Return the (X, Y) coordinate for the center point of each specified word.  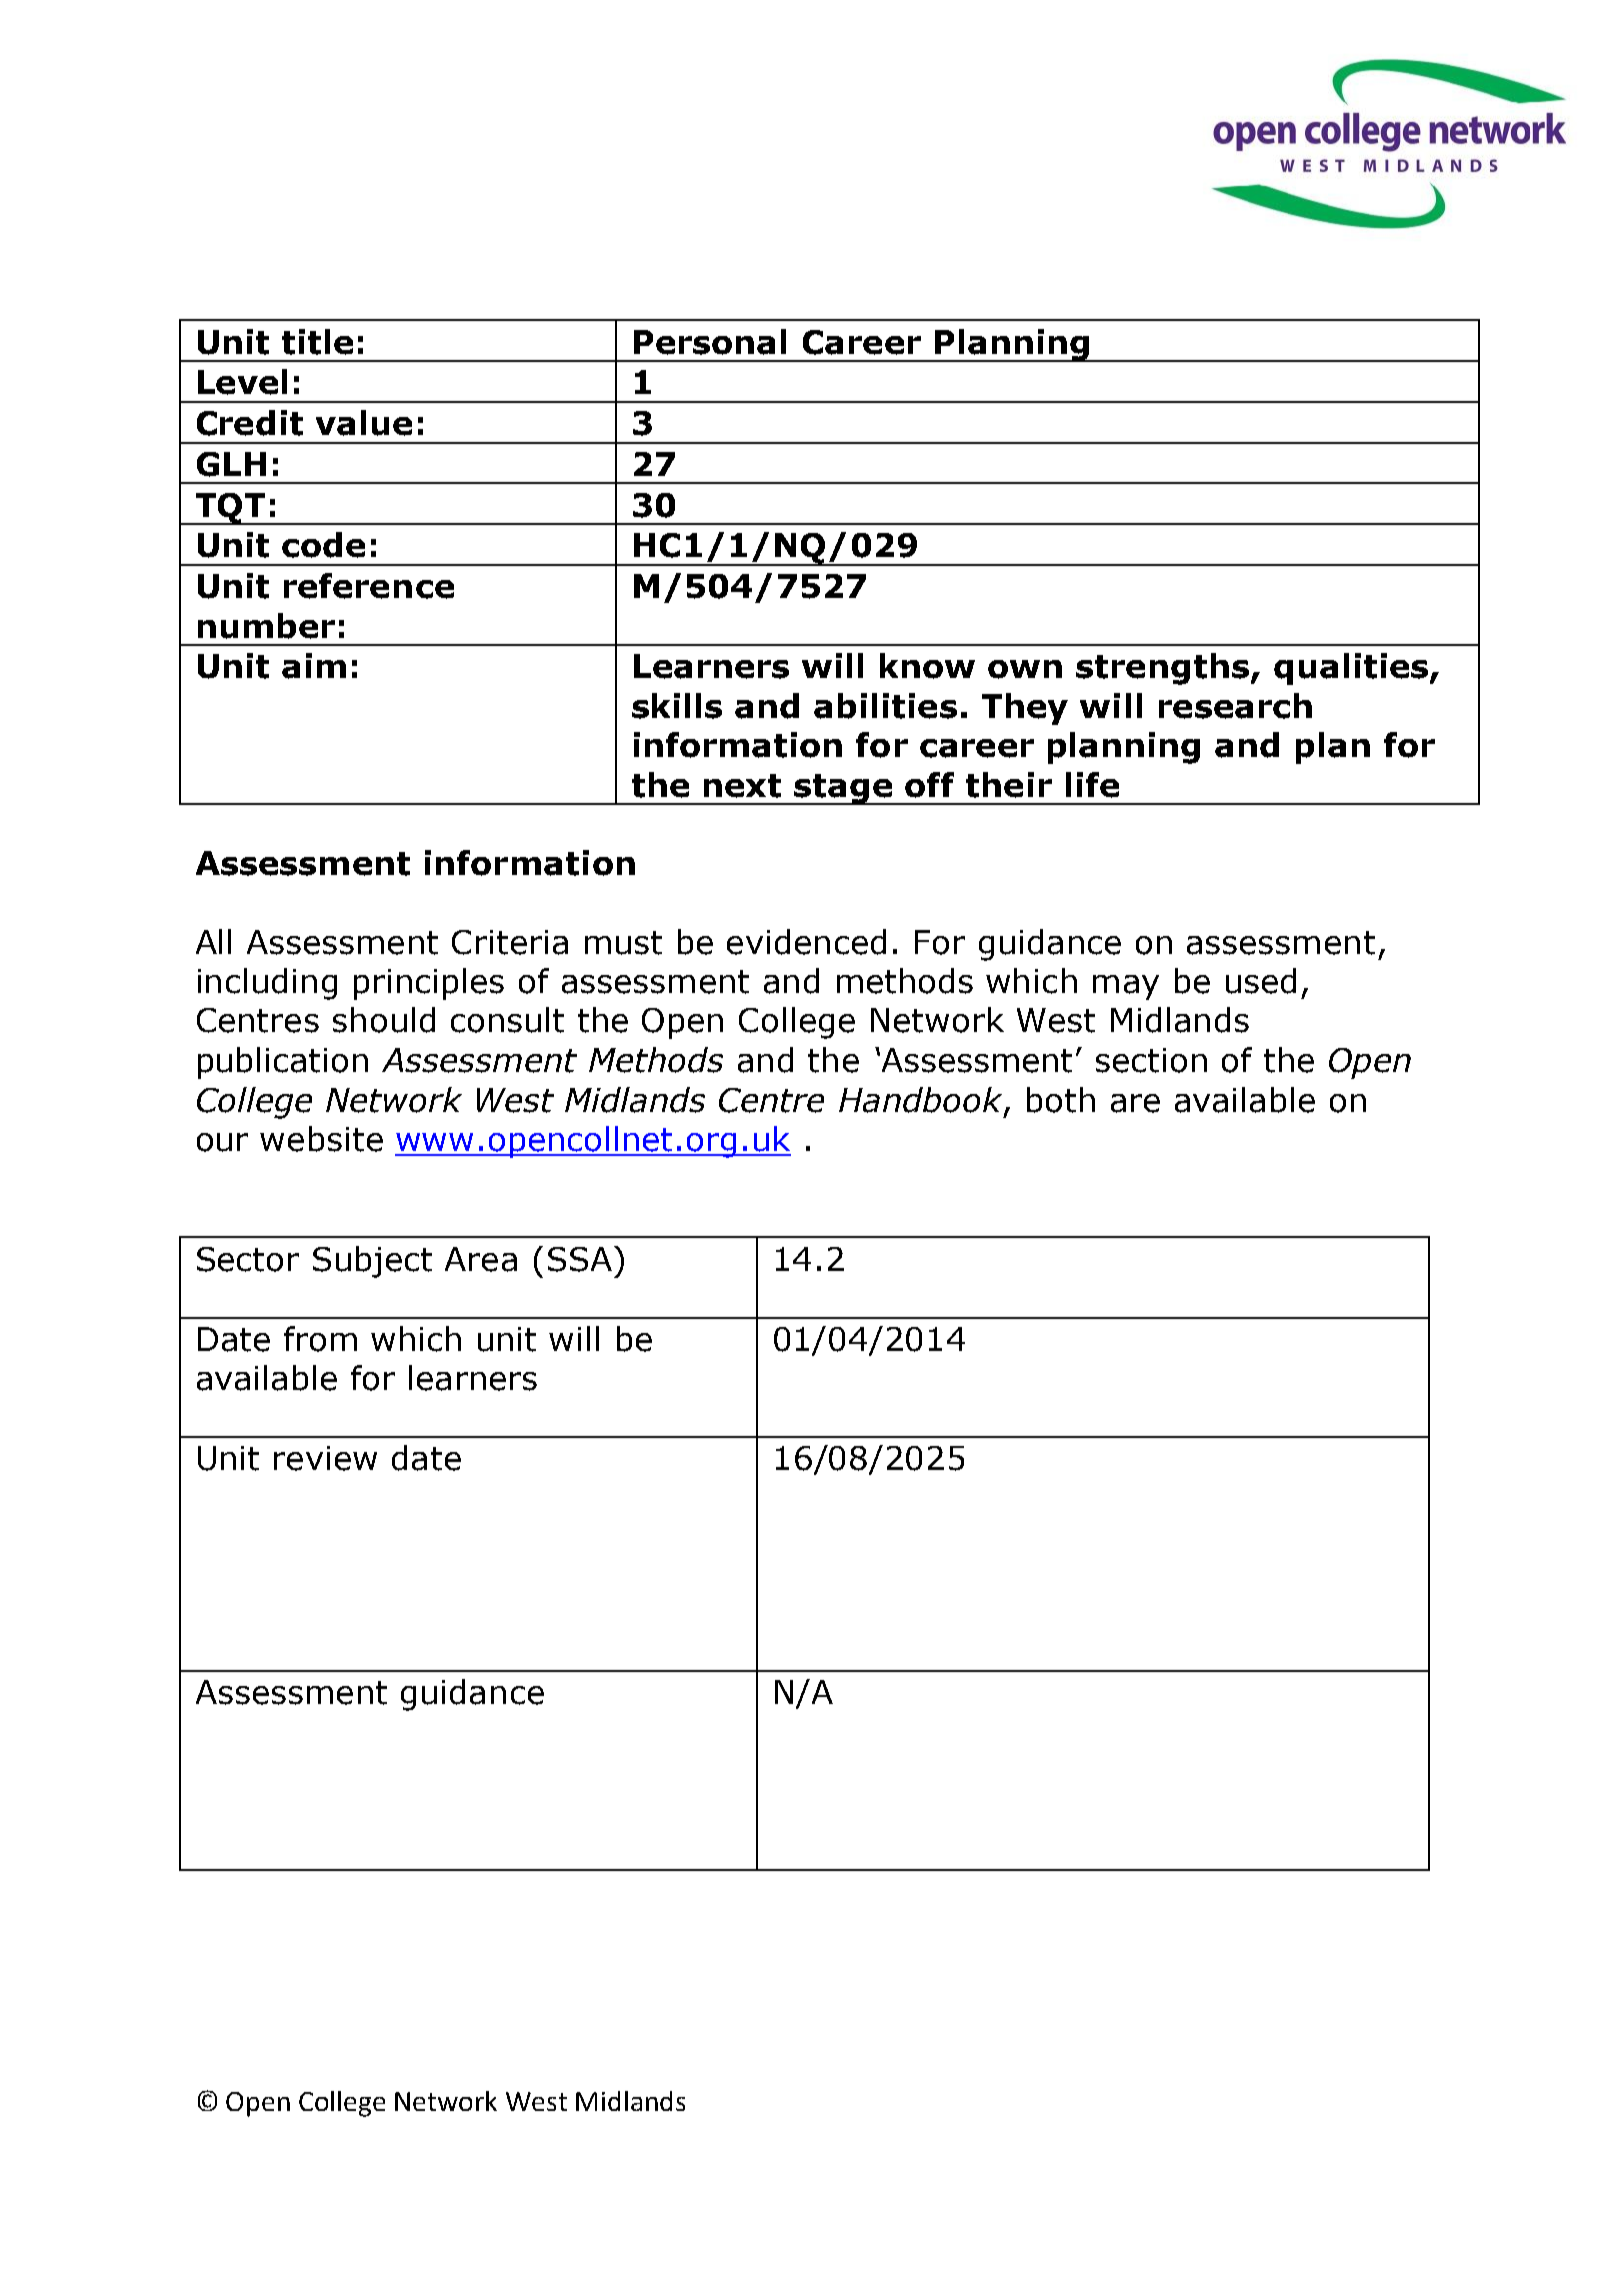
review (325, 1458)
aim (314, 666)
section (1151, 1060)
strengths (1164, 669)
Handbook (922, 1101)
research (1235, 706)
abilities (885, 706)
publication (283, 1063)
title (317, 342)
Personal (710, 342)
